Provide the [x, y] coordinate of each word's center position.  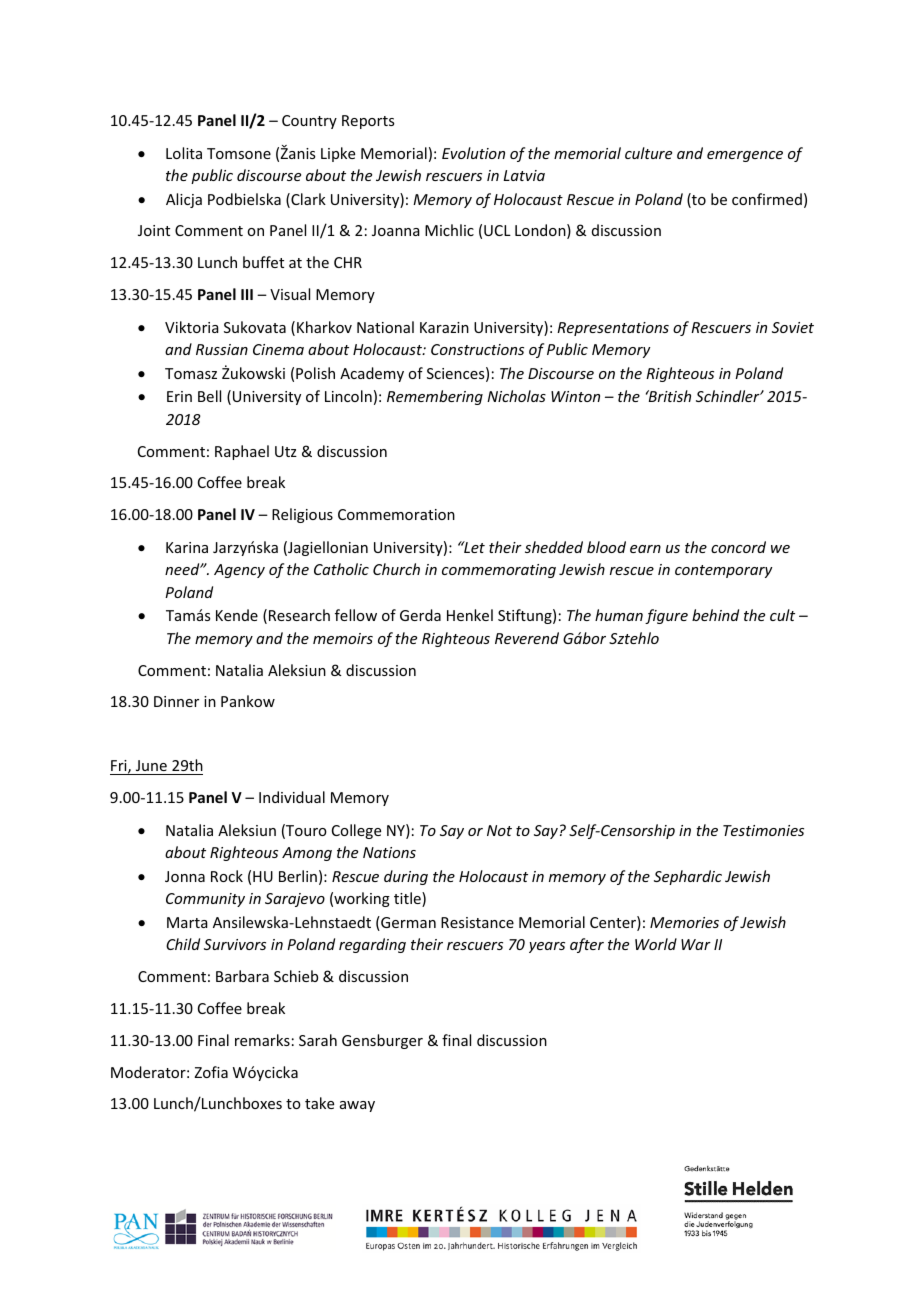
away [357, 1106]
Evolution [473, 153]
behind [715, 615]
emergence [745, 156]
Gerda [420, 615]
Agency [239, 571]
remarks [262, 1040]
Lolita [184, 153]
